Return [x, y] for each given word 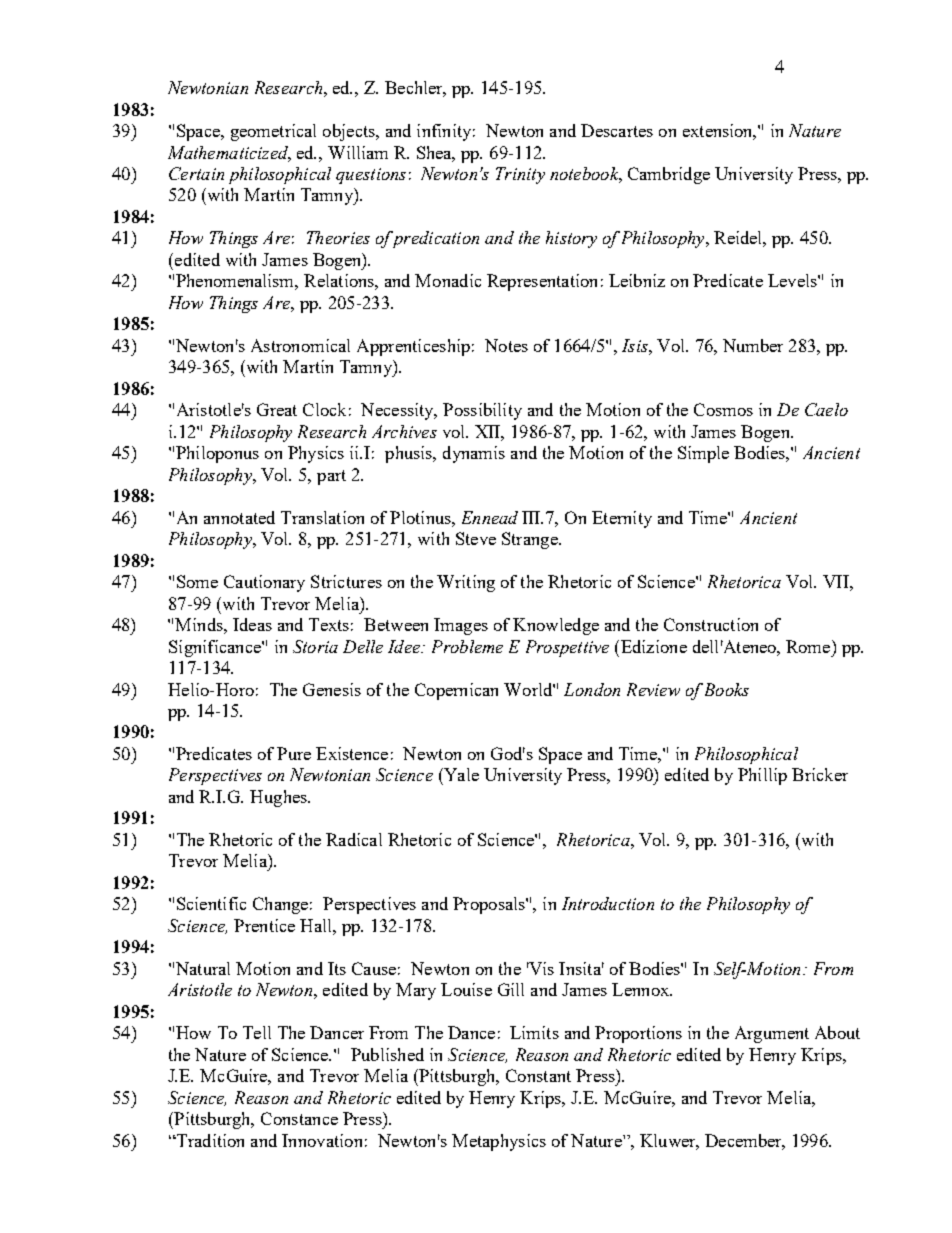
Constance [299, 1118]
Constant [538, 1075]
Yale [460, 774]
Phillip [762, 776]
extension [719, 132]
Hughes [279, 798]
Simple [703, 454]
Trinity [520, 175]
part [331, 477]
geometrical [273, 132]
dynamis [474, 454]
